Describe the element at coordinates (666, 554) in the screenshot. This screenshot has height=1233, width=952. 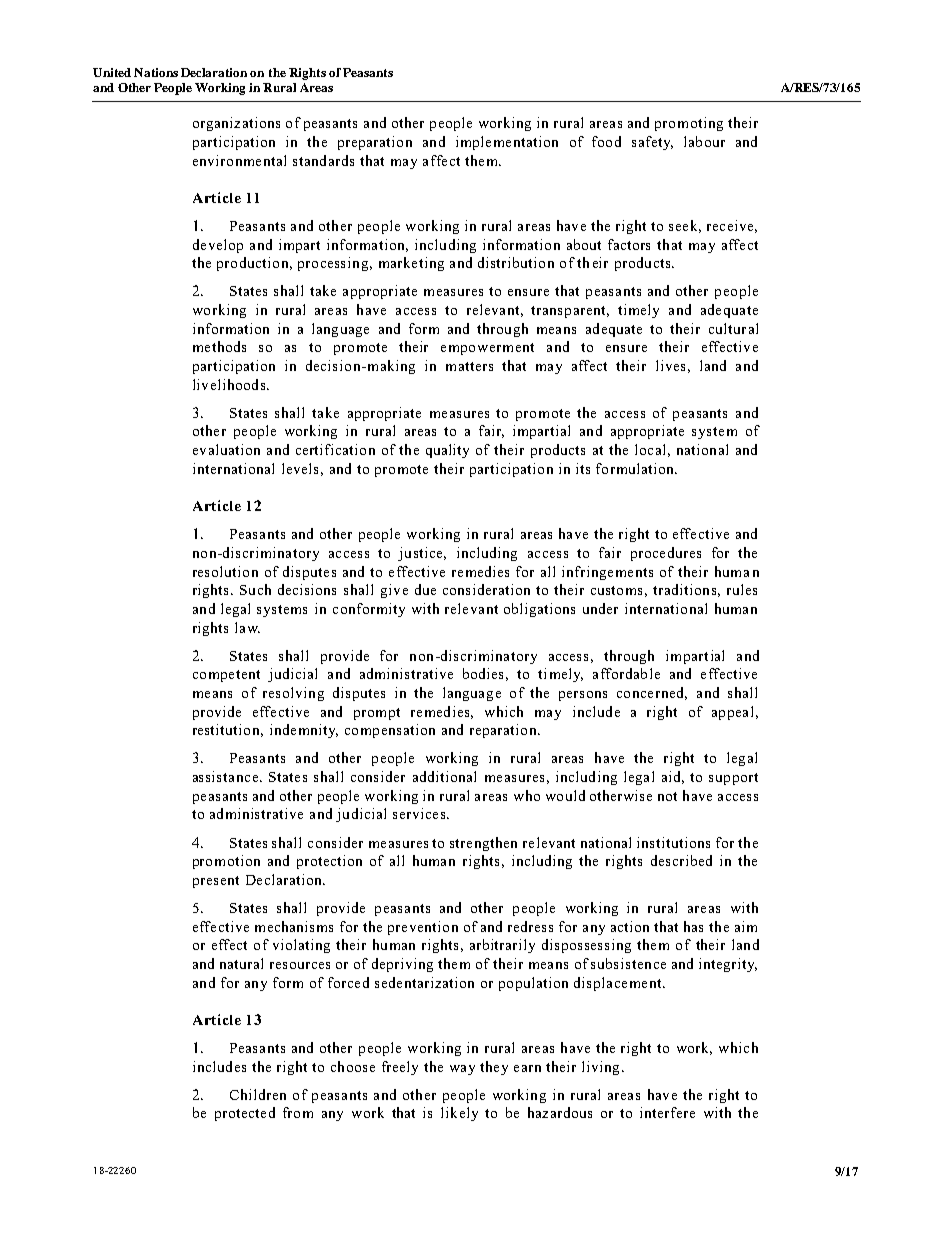
I see `procedures` at that location.
